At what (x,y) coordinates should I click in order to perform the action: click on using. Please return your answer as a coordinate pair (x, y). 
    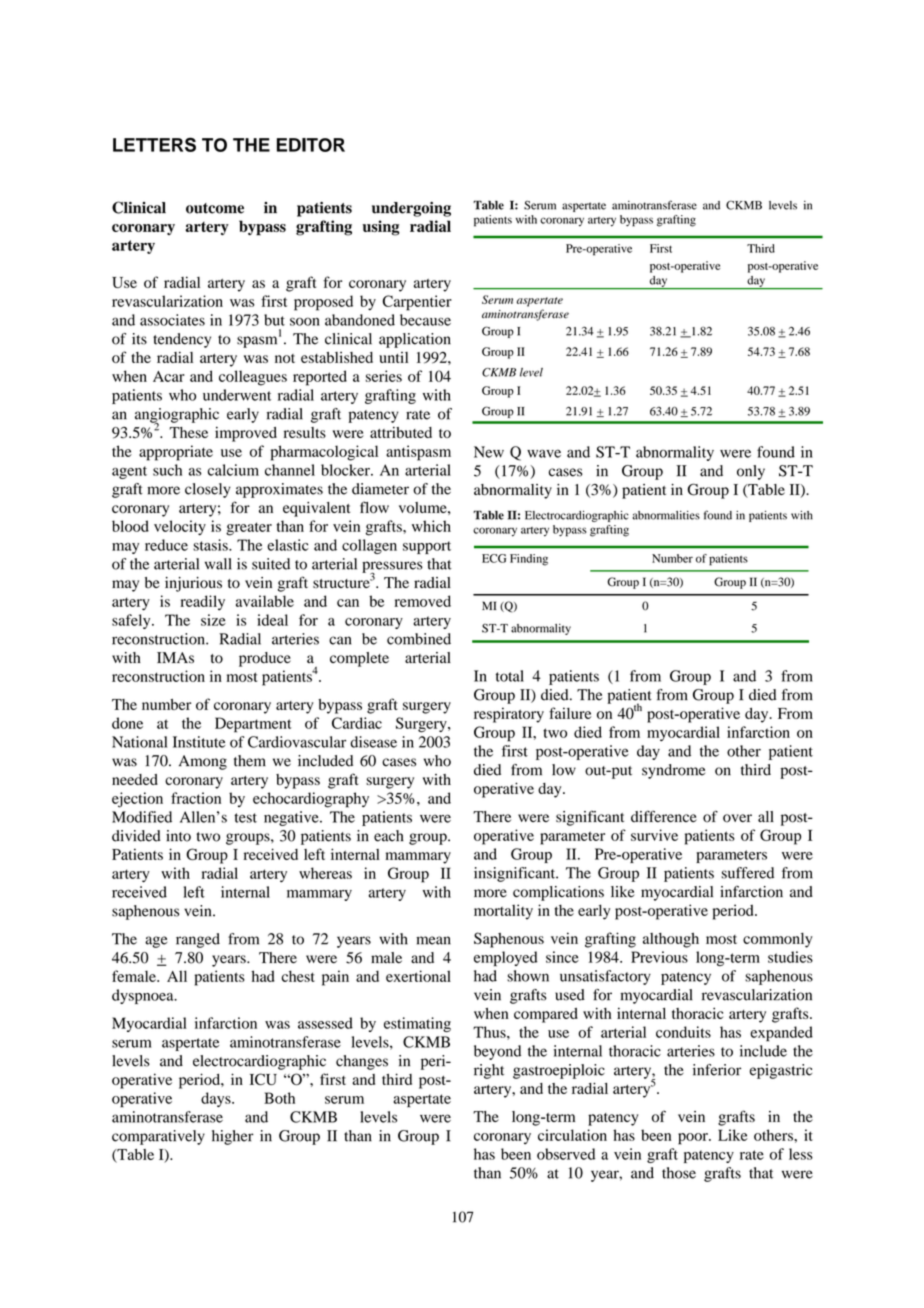
    Looking at the image, I should click on (381, 228).
